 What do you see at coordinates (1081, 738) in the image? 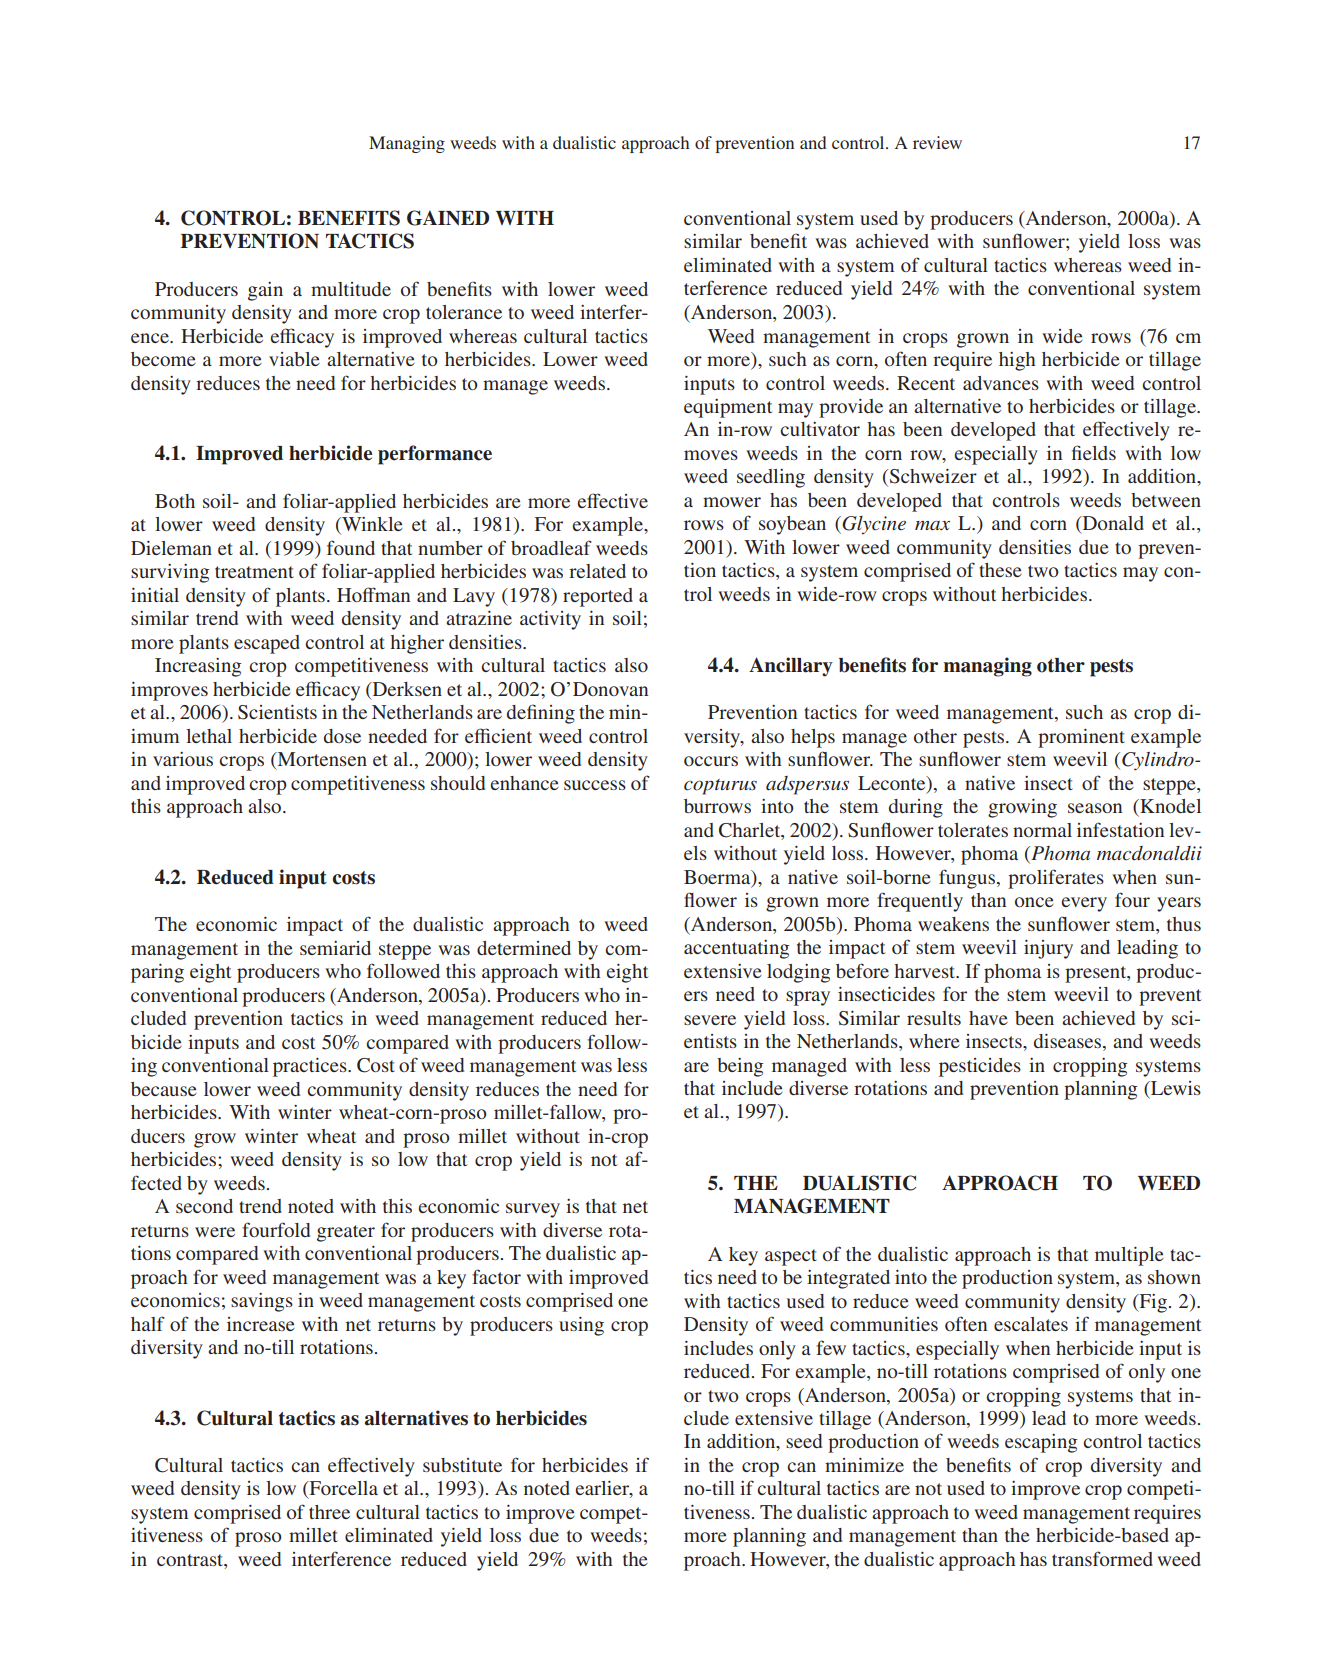
I see `prominent` at bounding box center [1081, 738].
